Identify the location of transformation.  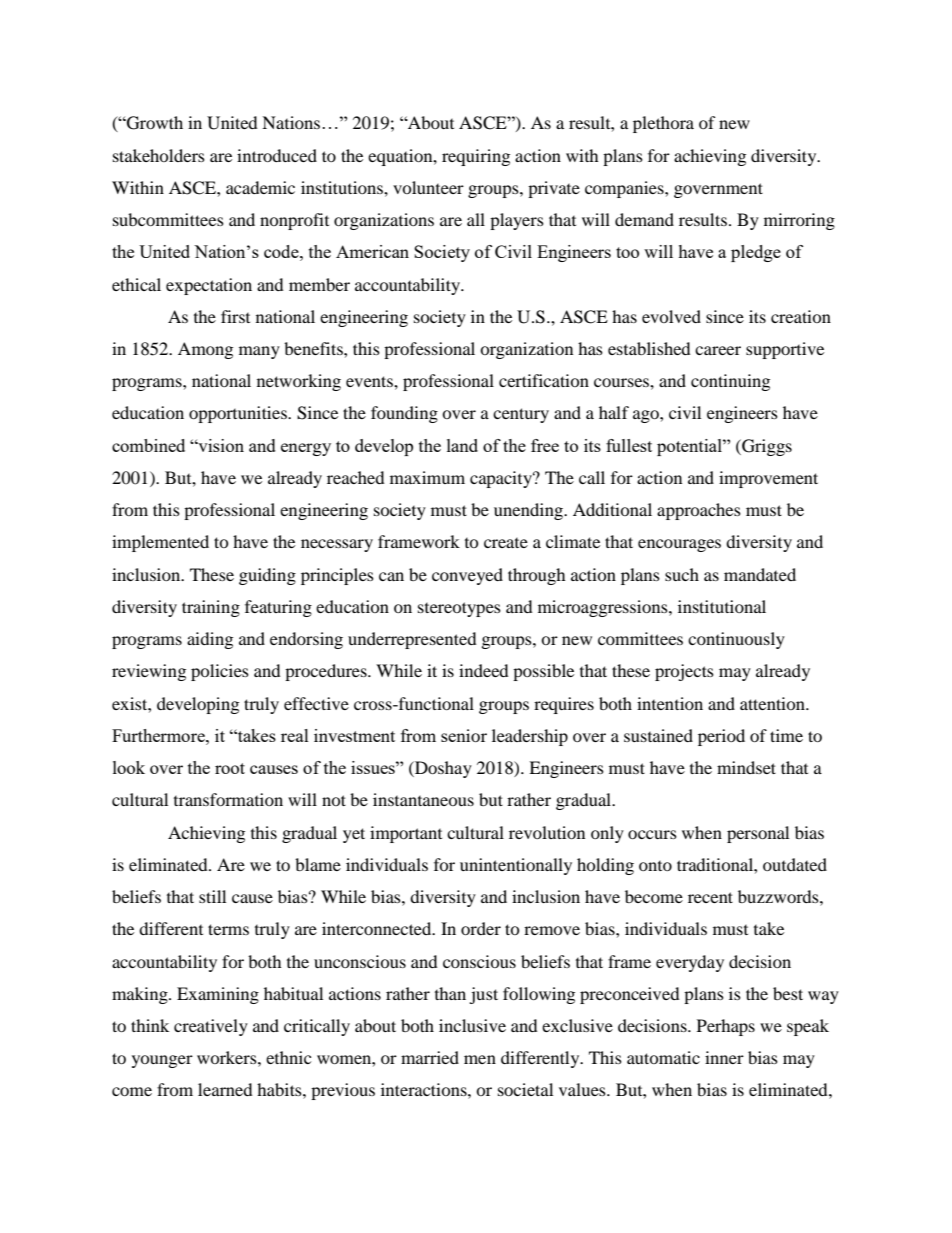
(228, 799).
